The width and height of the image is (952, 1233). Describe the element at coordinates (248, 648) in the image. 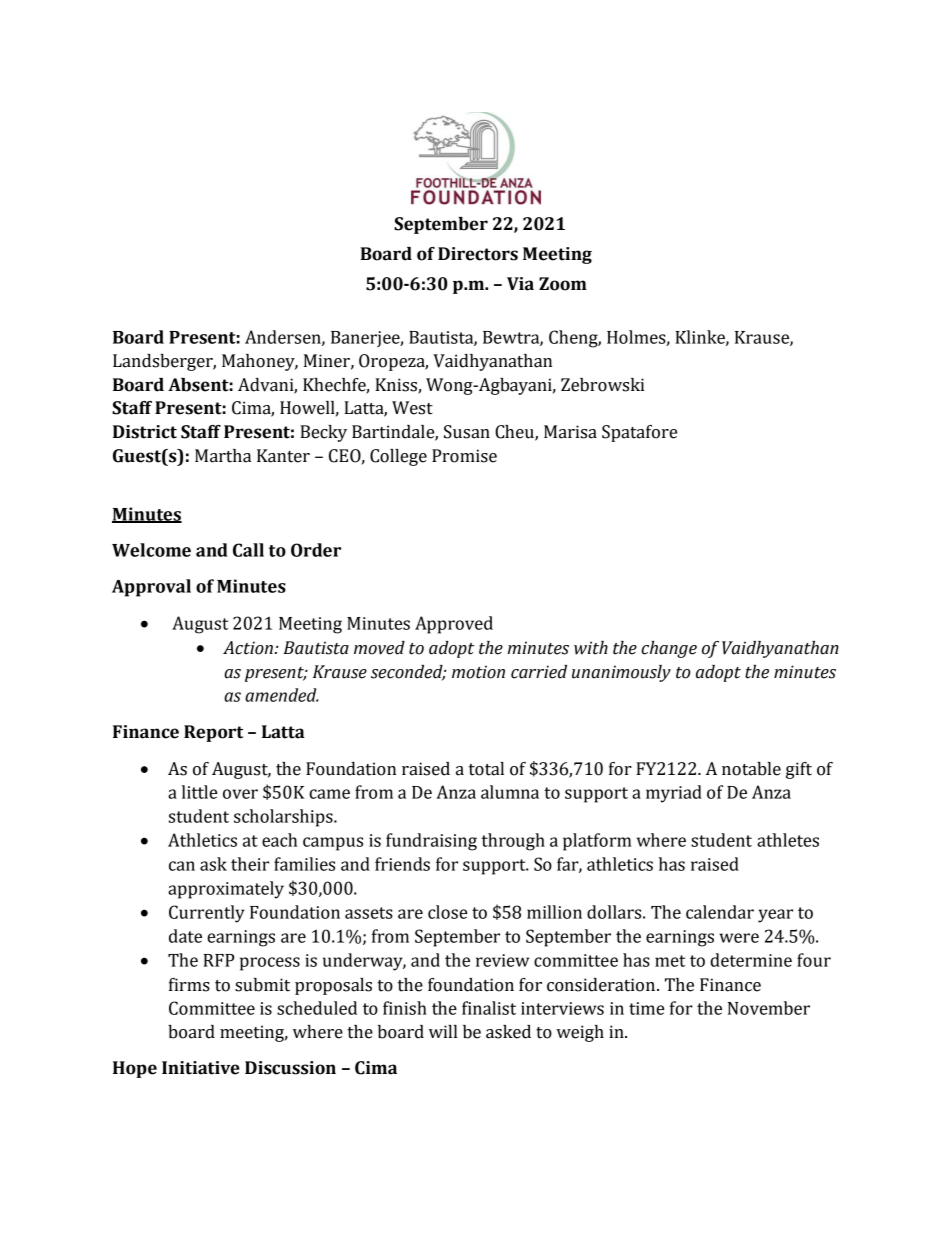

I see `Action` at that location.
